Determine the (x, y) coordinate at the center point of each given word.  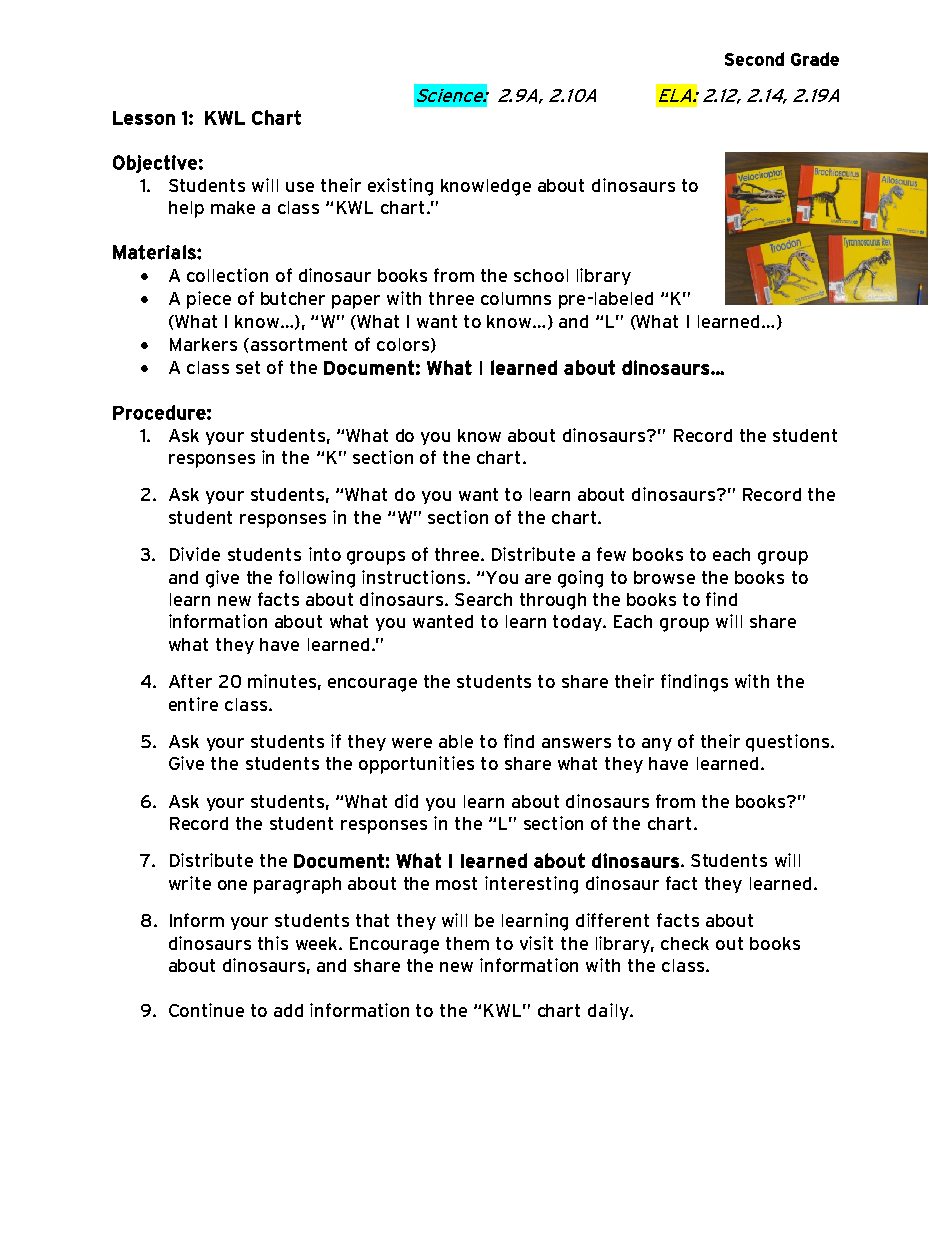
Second (754, 59)
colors (403, 344)
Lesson (144, 118)
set (248, 367)
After (190, 681)
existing (400, 187)
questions (789, 743)
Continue (206, 1010)
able (456, 741)
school (541, 275)
